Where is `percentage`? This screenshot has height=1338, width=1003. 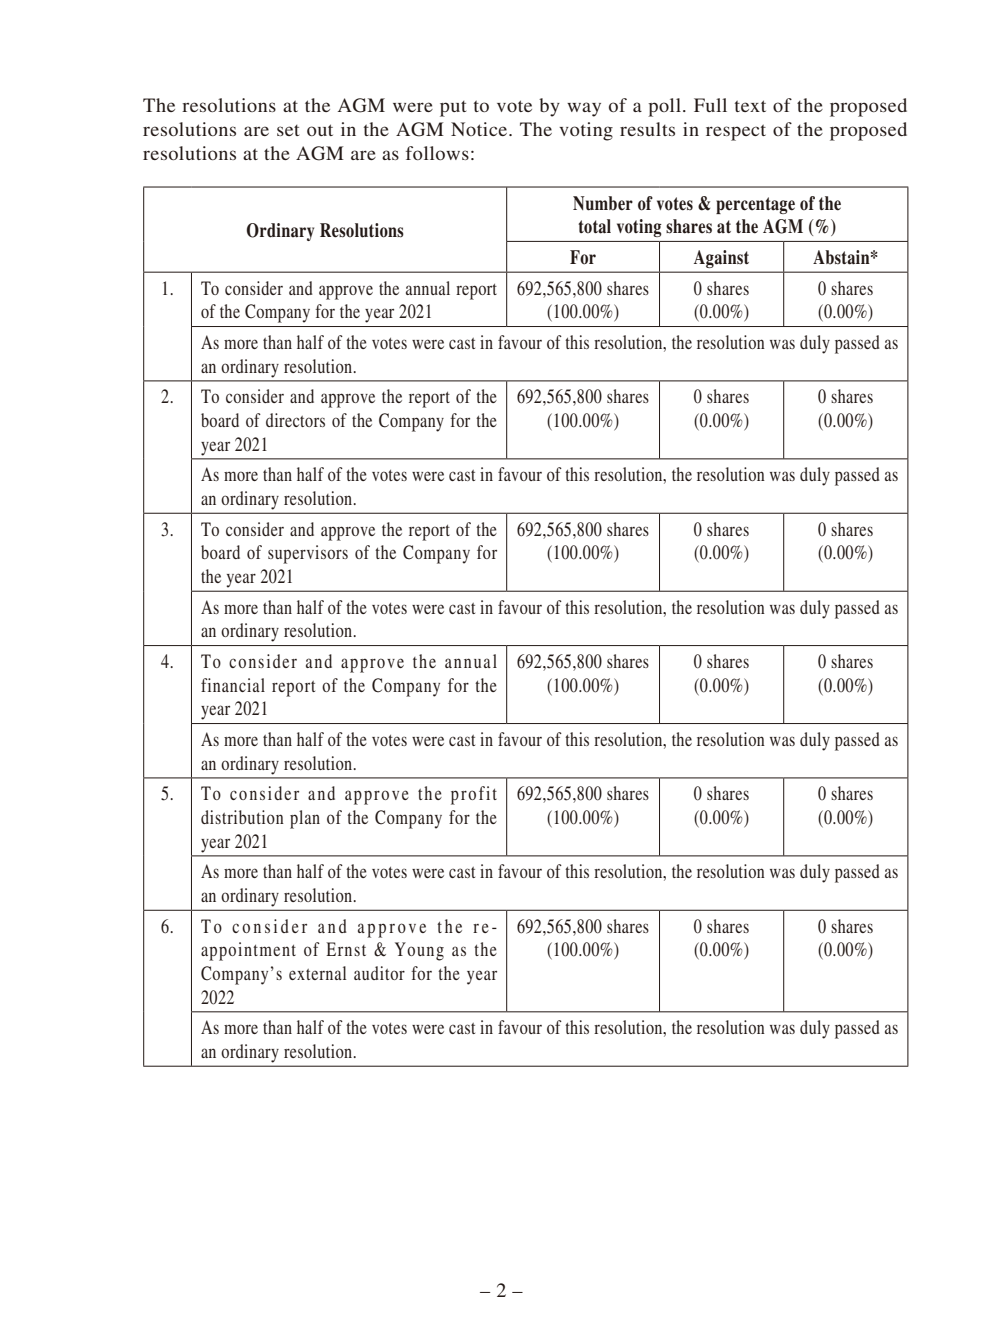 percentage is located at coordinates (755, 205).
